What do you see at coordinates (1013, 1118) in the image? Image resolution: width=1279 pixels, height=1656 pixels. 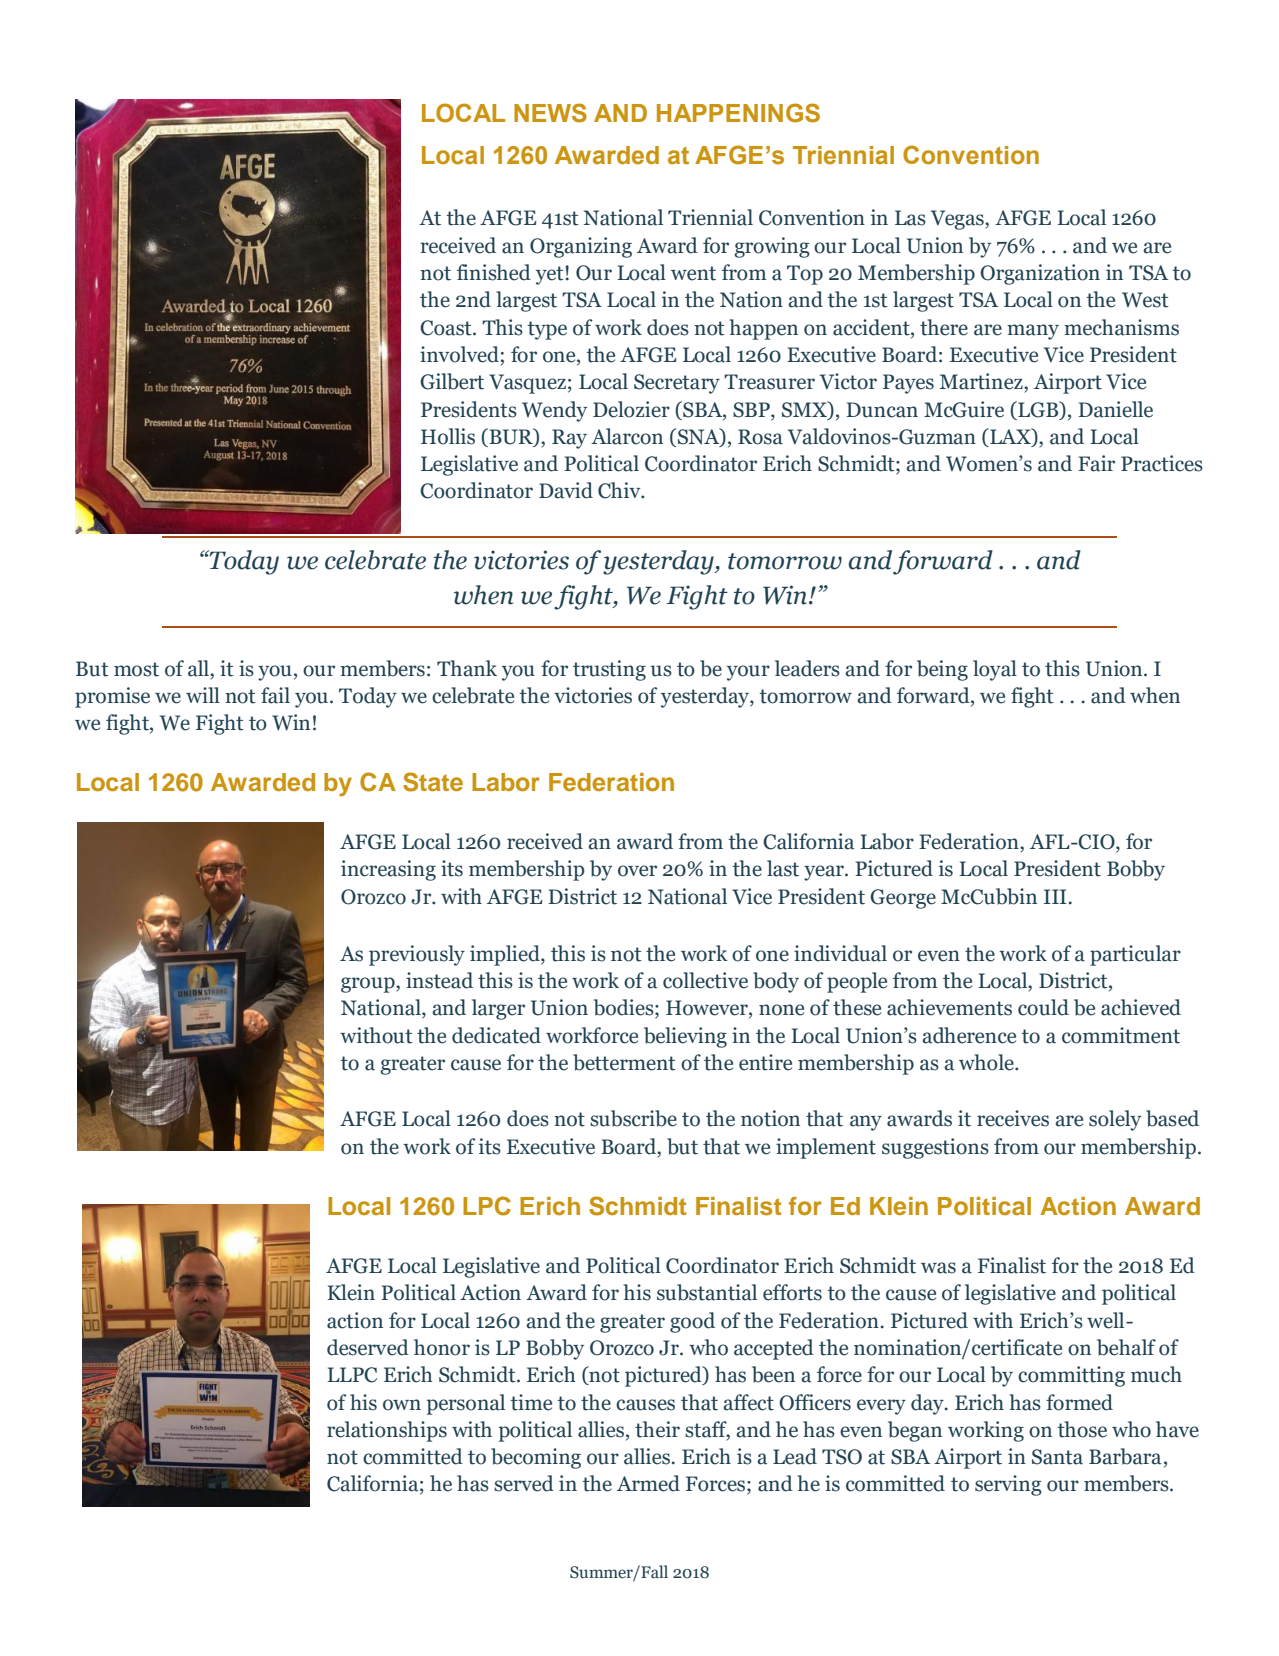 I see `receives` at bounding box center [1013, 1118].
